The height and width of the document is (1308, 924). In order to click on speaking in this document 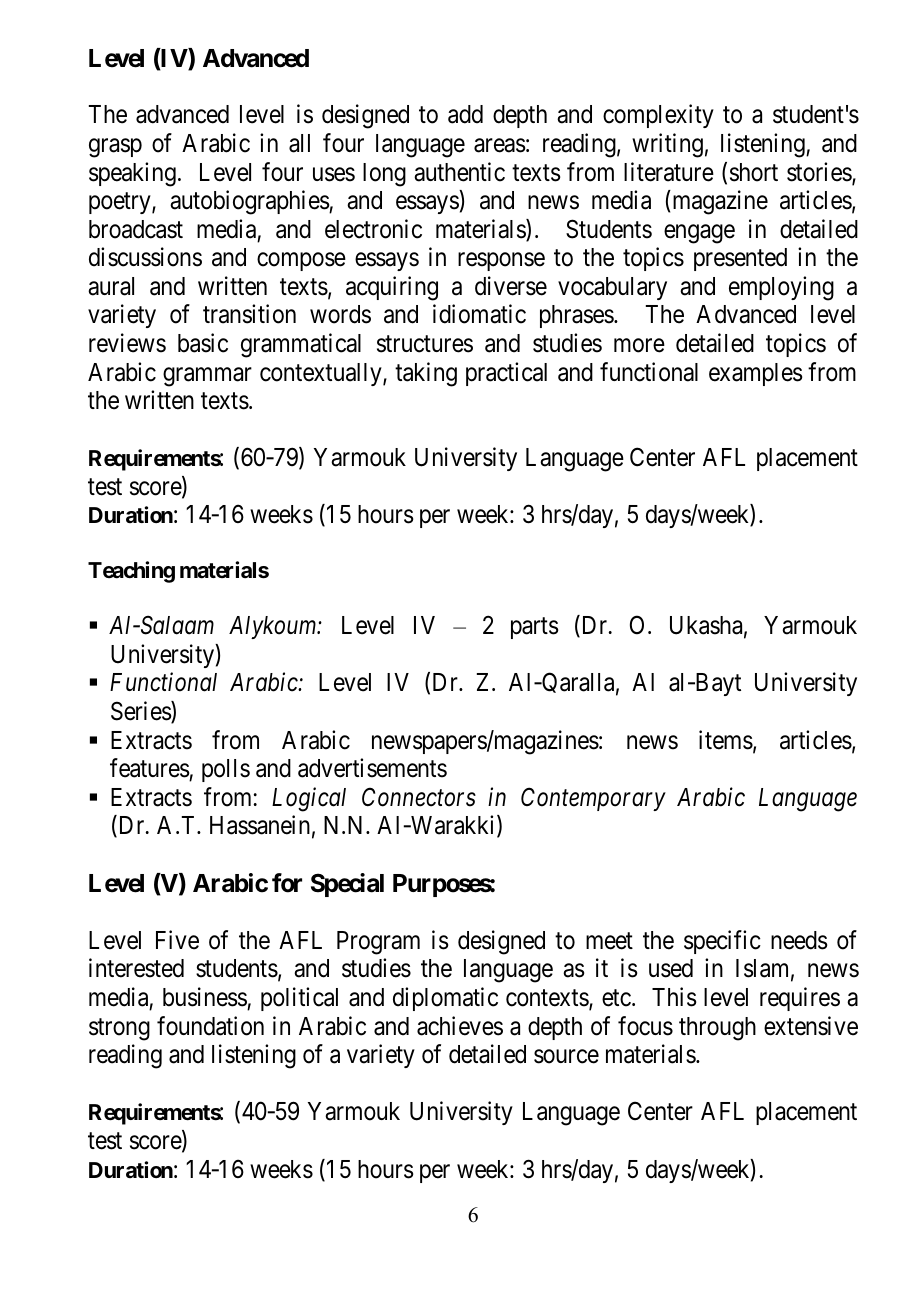, I will do `click(132, 174)`.
